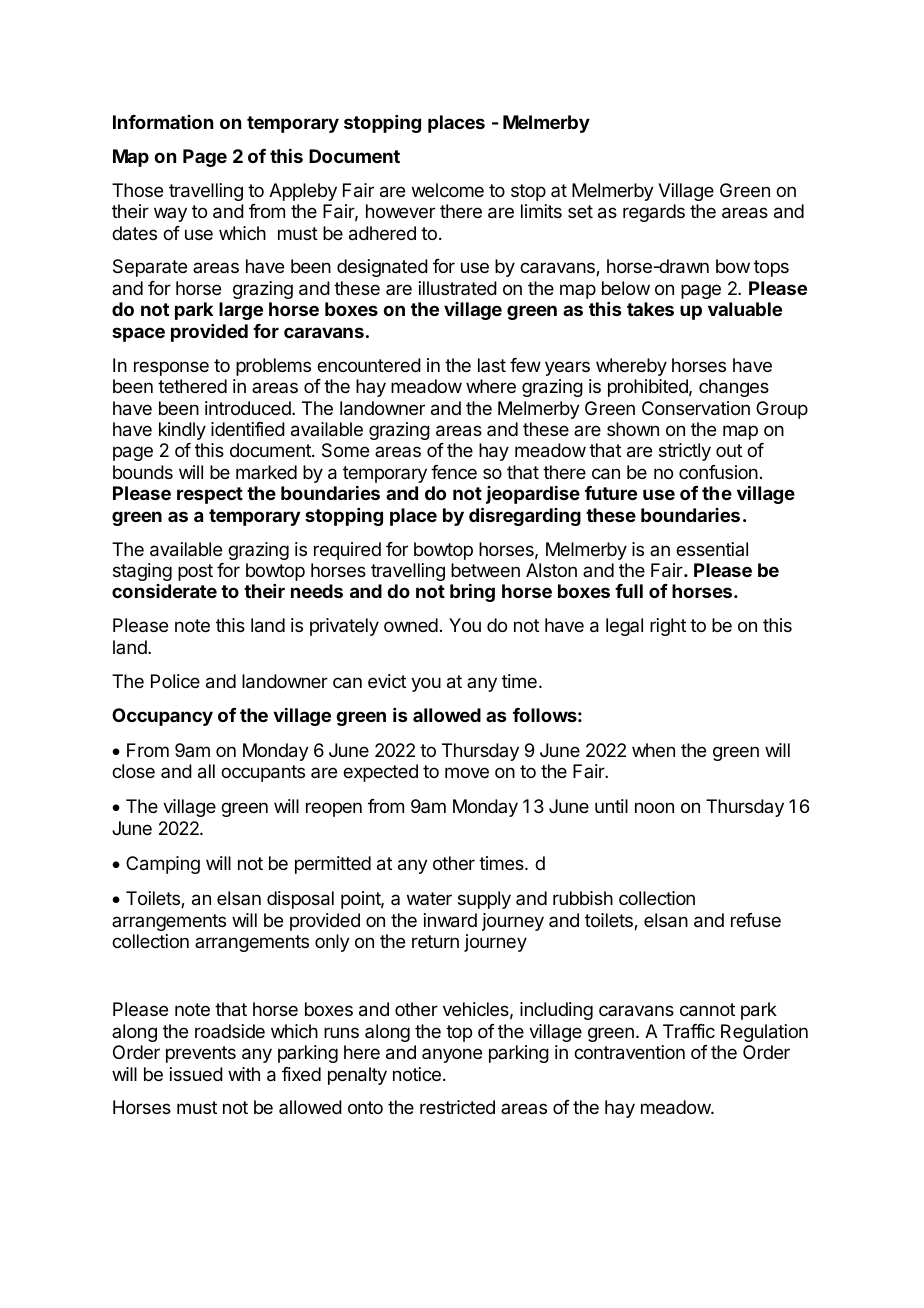 This screenshot has height=1308, width=924. I want to click on considerate, so click(164, 591).
